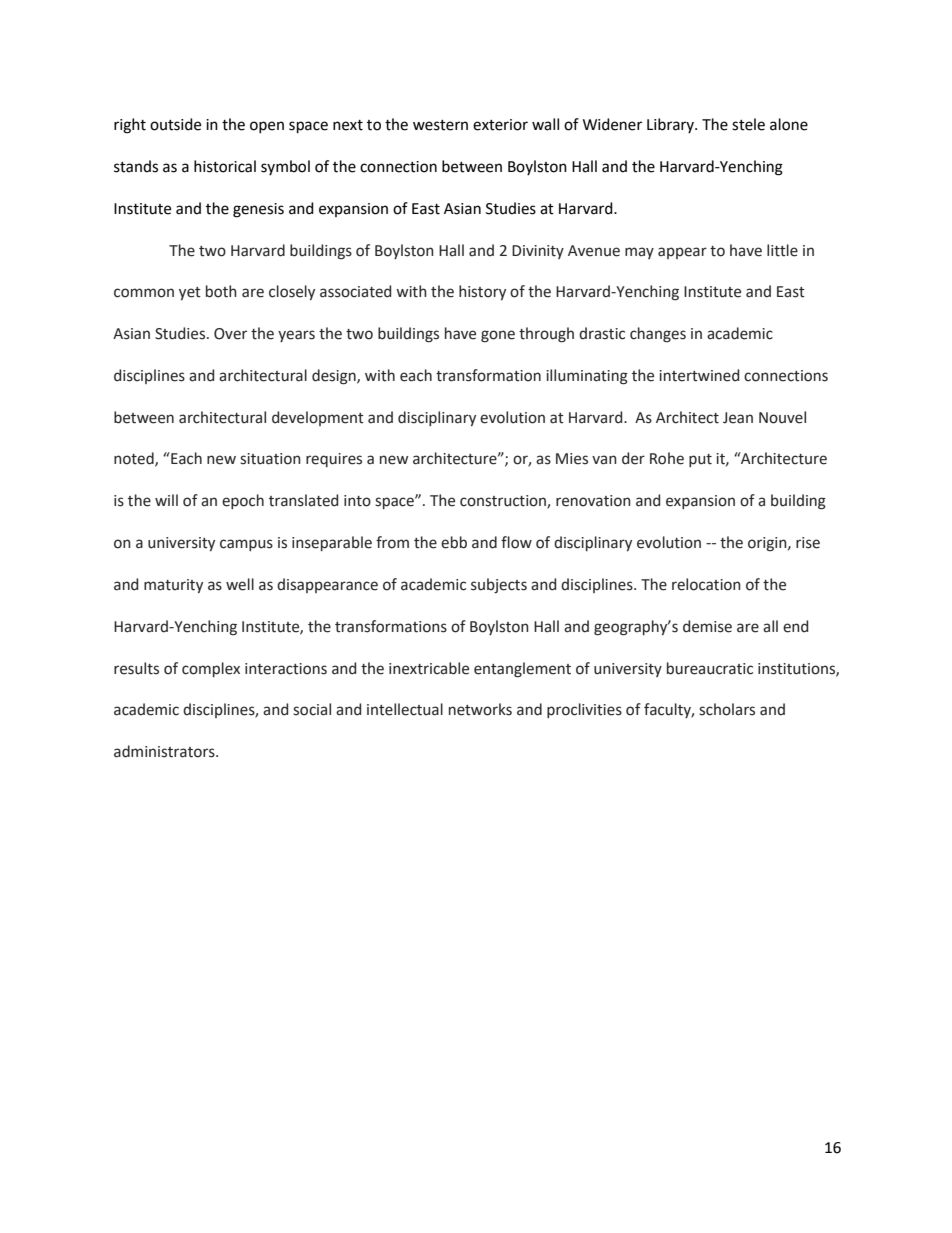  What do you see at coordinates (480, 709) in the screenshot?
I see `networks` at bounding box center [480, 709].
